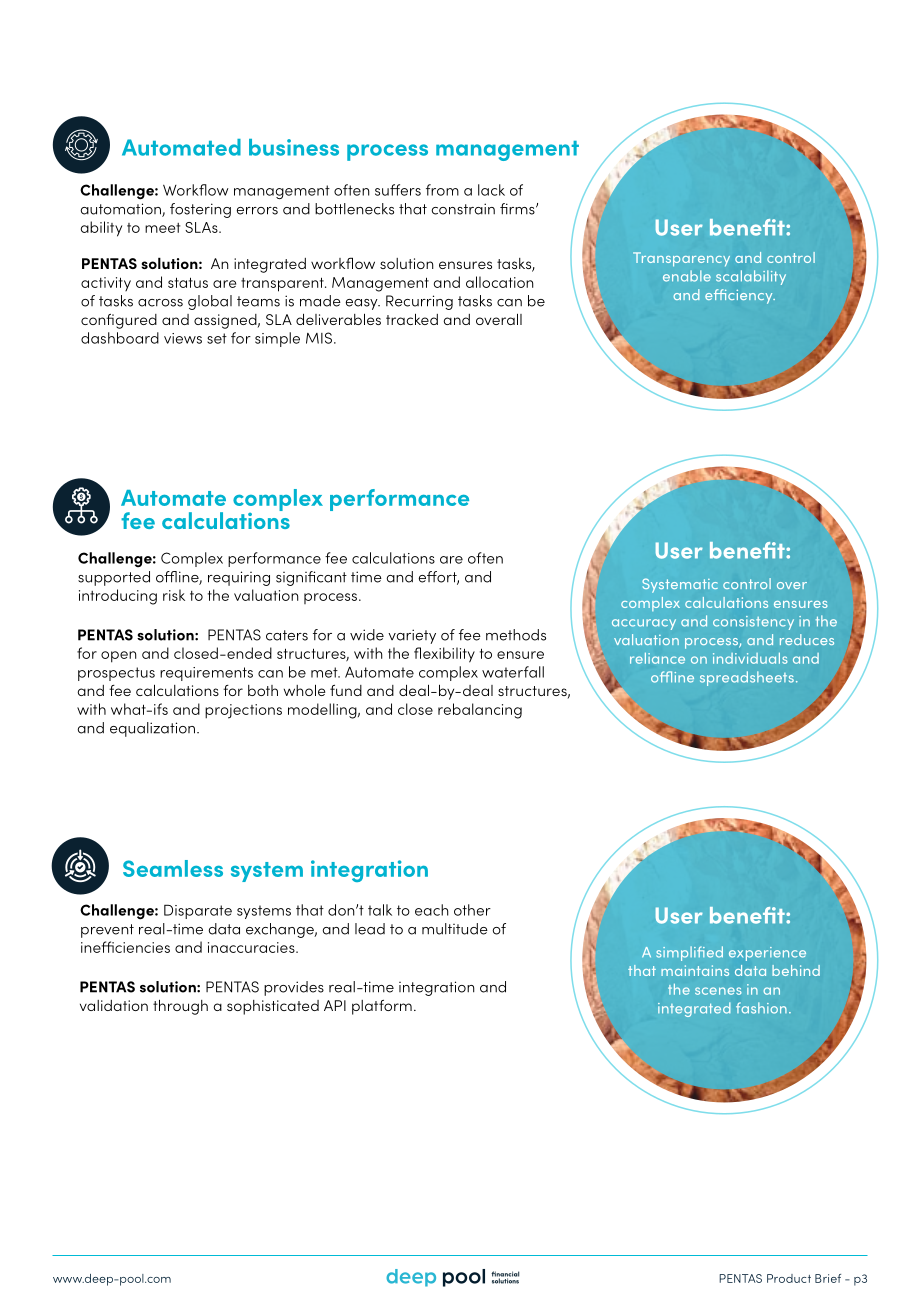  Describe the element at coordinates (239, 578) in the image. I see `requiring` at that location.
